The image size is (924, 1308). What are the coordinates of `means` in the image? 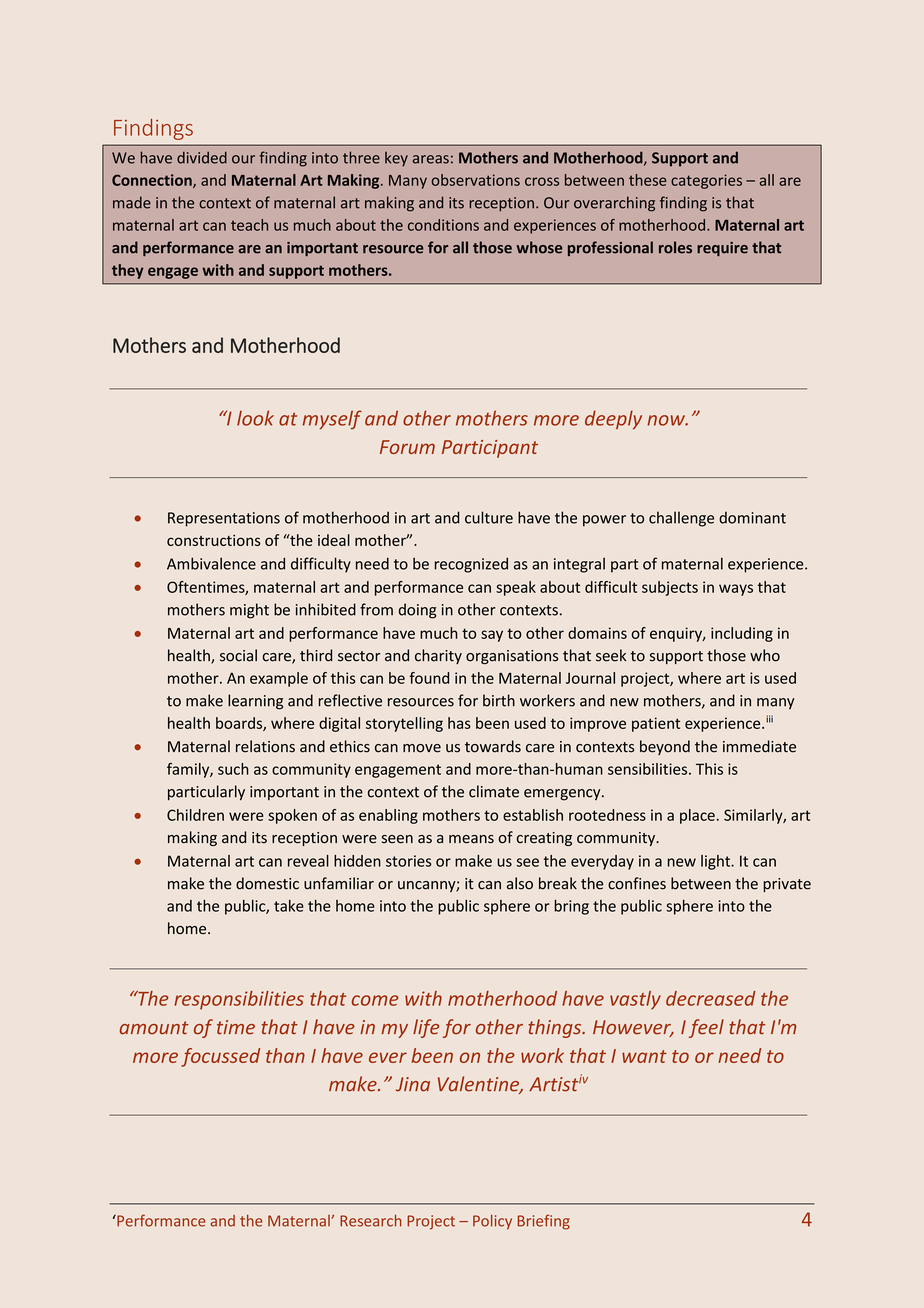 It's located at (471, 839).
